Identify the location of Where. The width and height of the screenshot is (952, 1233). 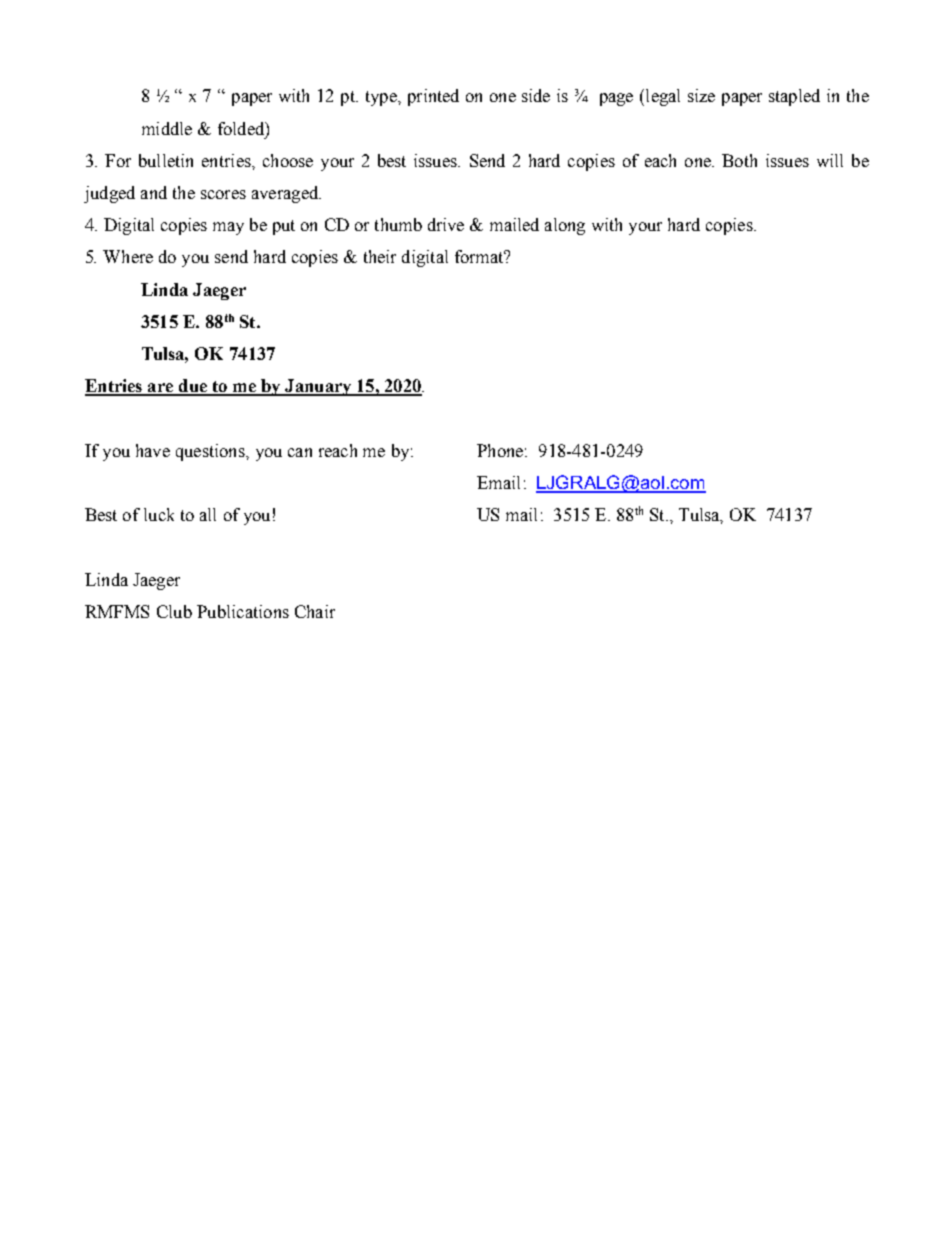
(128, 256).
